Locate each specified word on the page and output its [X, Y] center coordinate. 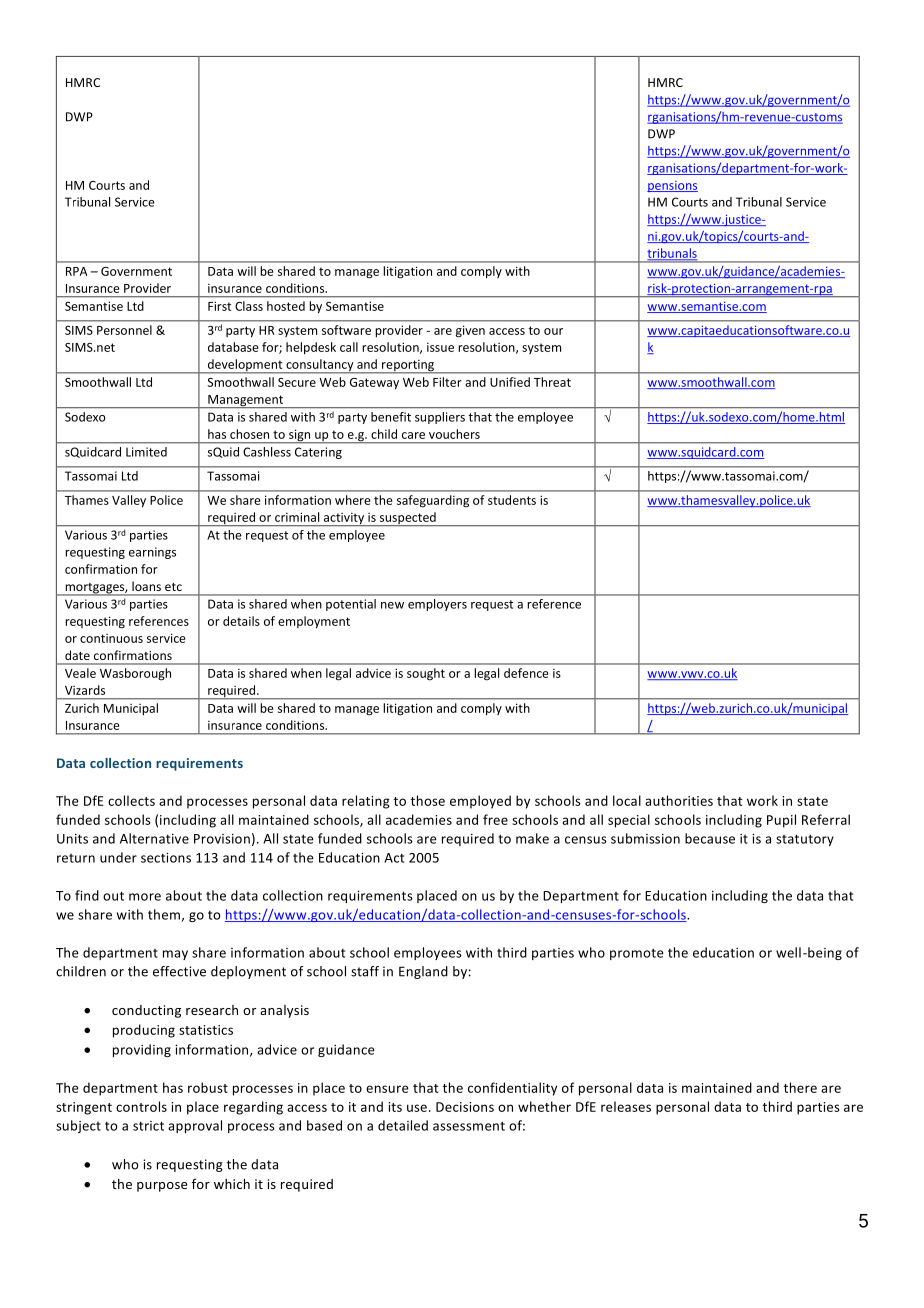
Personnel [124, 330]
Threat [552, 382]
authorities [679, 800]
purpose [162, 1187]
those [428, 800]
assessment [469, 1126]
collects [131, 800]
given [470, 331]
